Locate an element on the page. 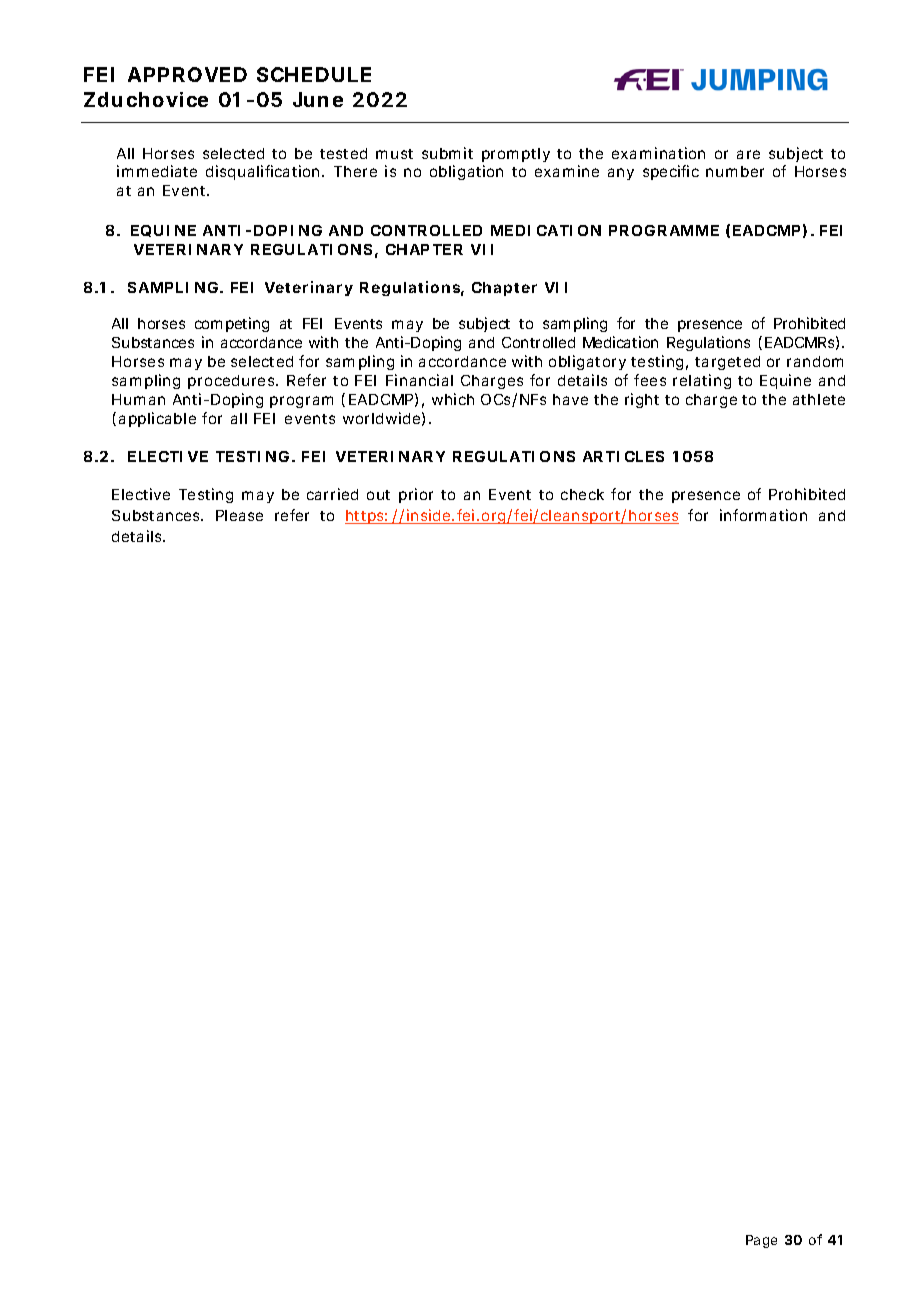  out is located at coordinates (378, 495).
